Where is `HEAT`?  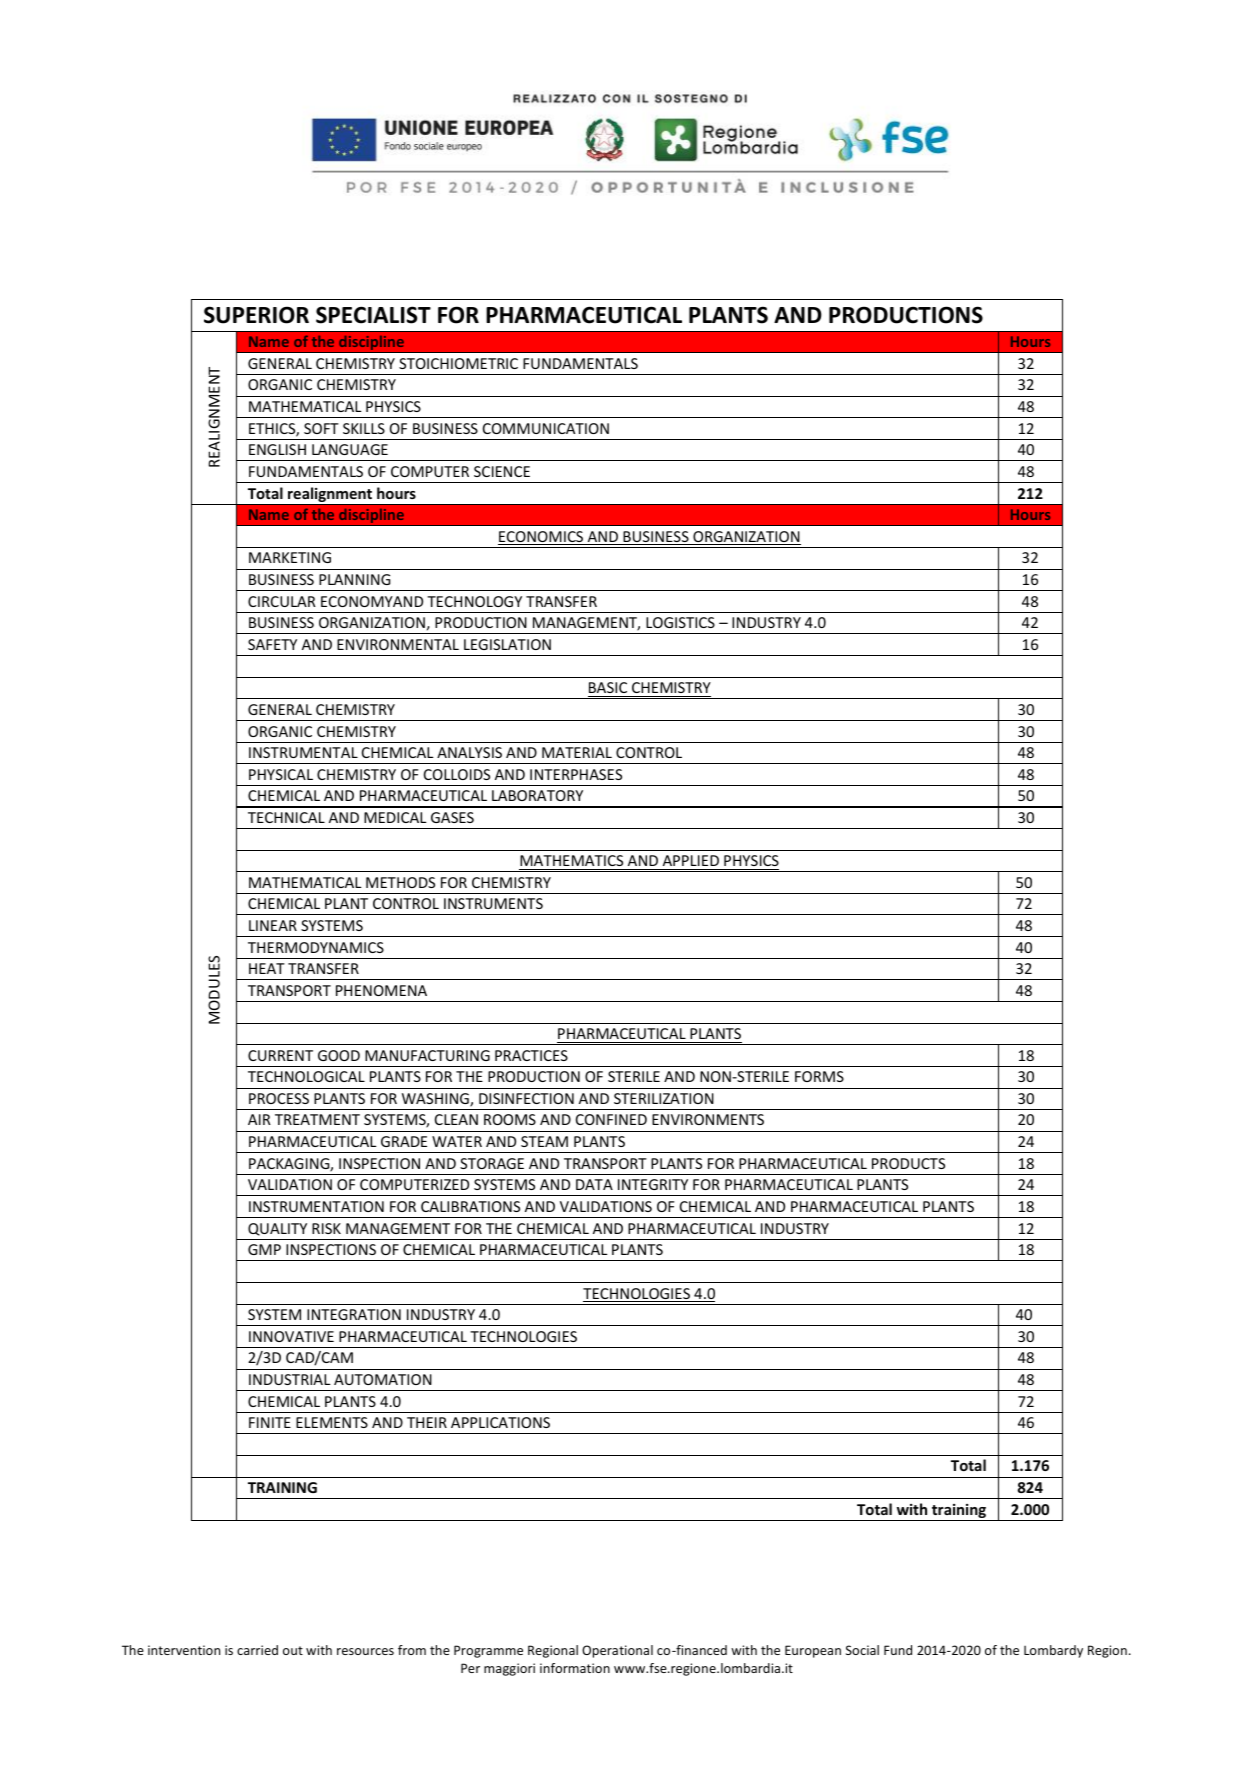 HEAT is located at coordinates (267, 968).
